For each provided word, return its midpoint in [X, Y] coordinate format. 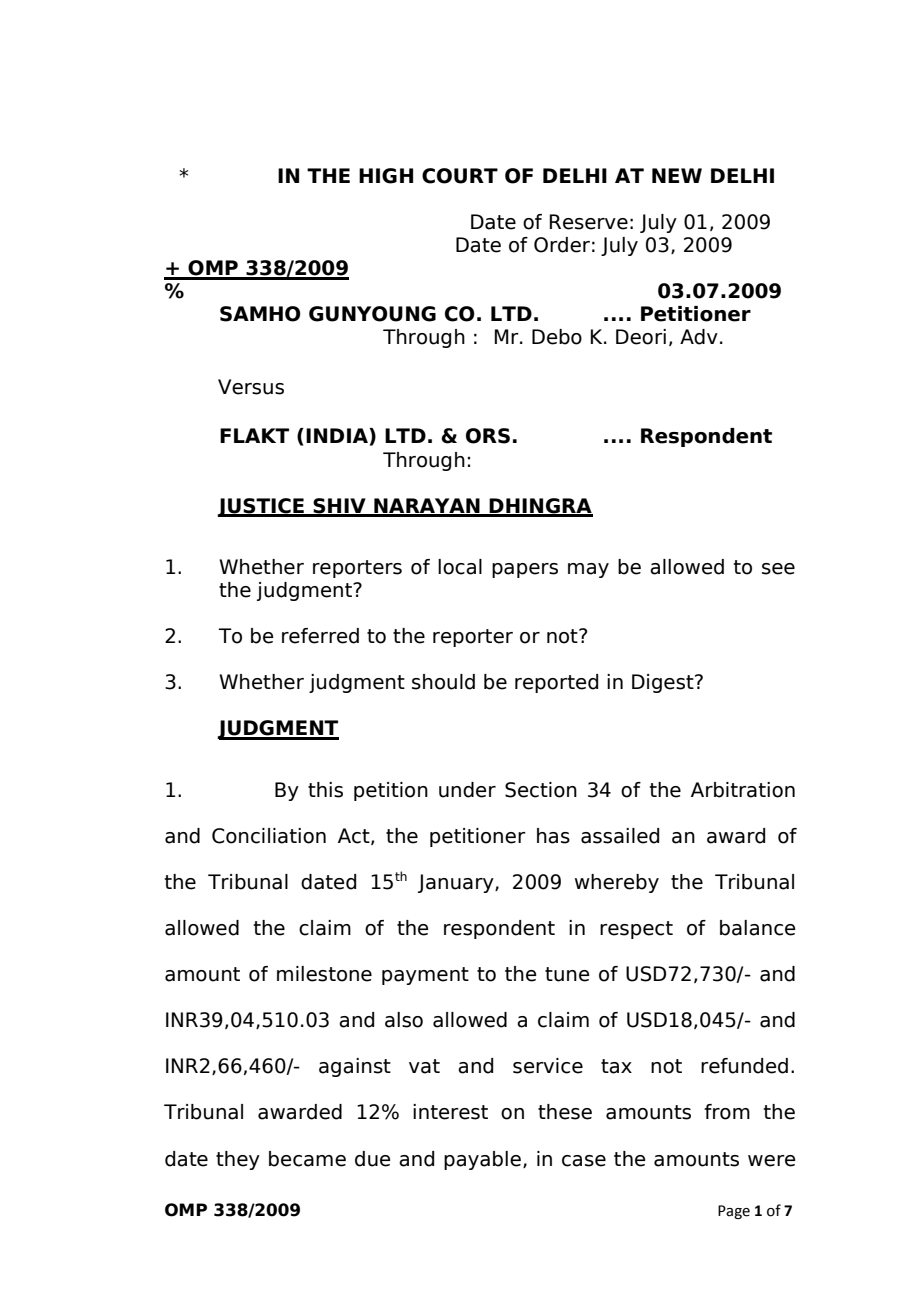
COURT [460, 176]
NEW [677, 175]
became [307, 1159]
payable [482, 1160]
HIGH [386, 176]
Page [734, 1212]
